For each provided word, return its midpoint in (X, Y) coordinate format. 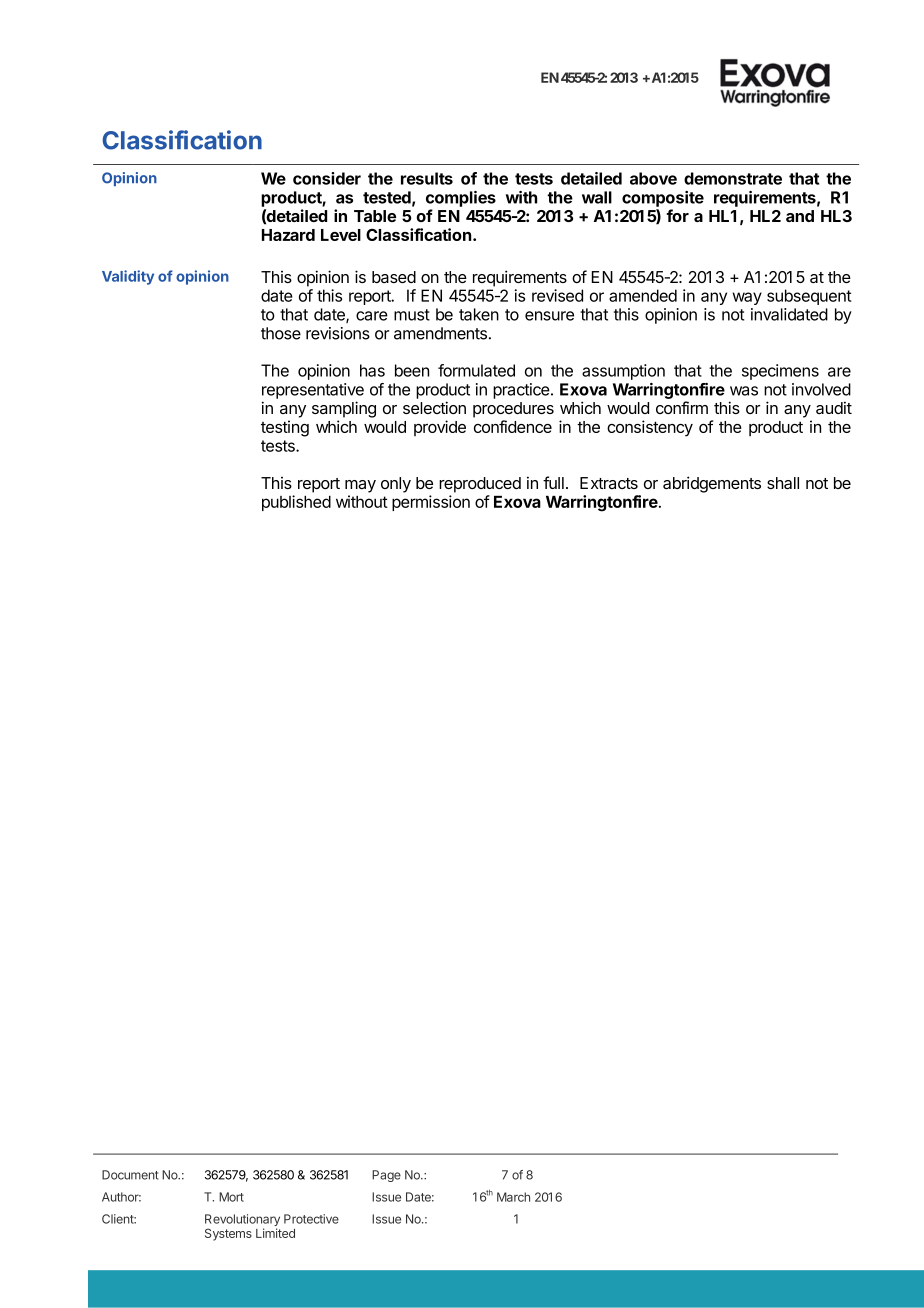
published (296, 503)
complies (461, 199)
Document (130, 1175)
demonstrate (733, 178)
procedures (513, 410)
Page (386, 1176)
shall (783, 483)
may (360, 486)
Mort (231, 1197)
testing (285, 428)
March (513, 1197)
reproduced (480, 485)
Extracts (609, 483)
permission (431, 503)
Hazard (288, 235)
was (744, 391)
